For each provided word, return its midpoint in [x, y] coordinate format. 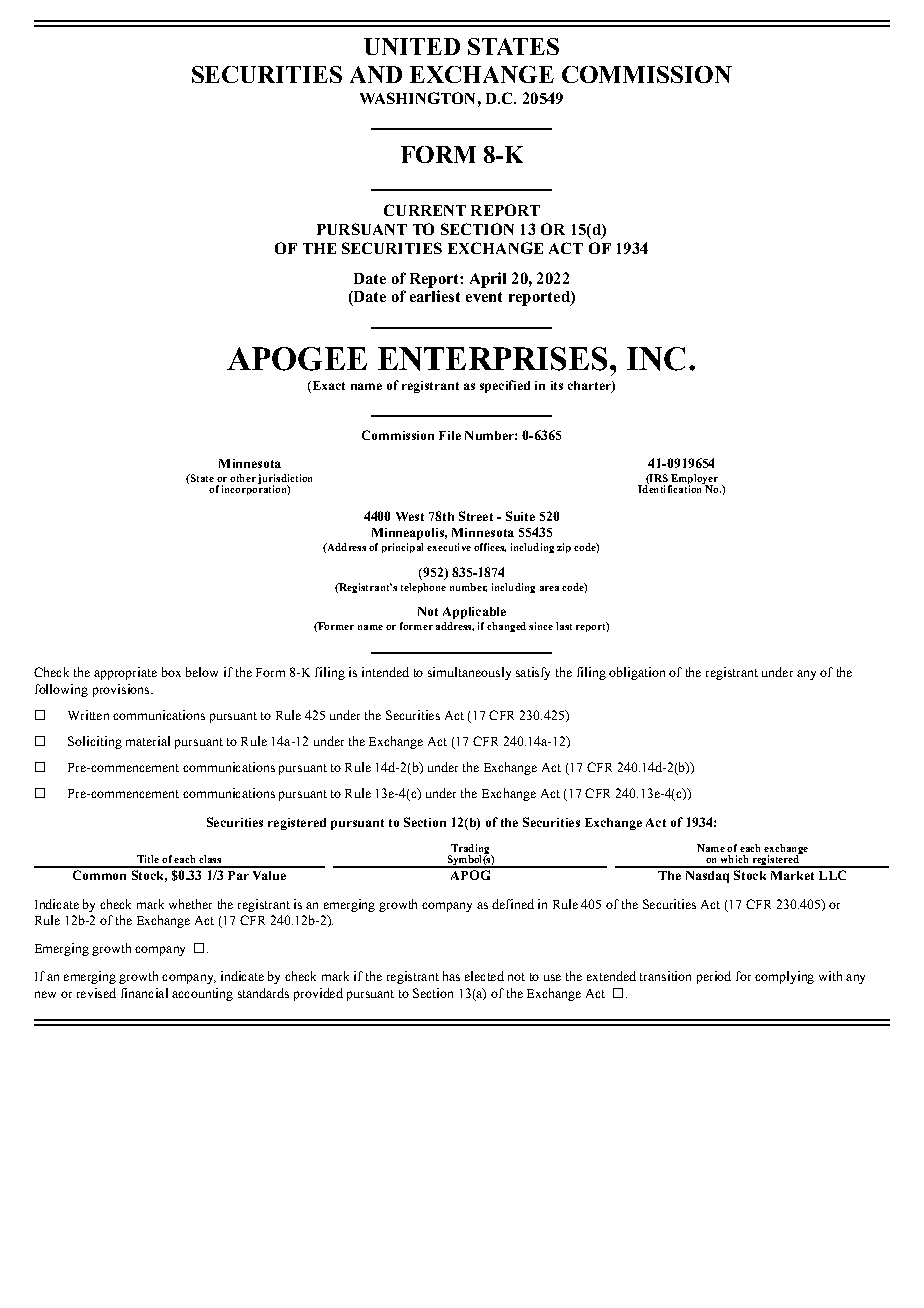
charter [590, 387]
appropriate [125, 673]
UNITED [412, 46]
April [488, 280]
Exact [327, 387]
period [714, 977]
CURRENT [425, 210]
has [451, 976]
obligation [637, 673]
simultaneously [469, 673]
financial [144, 993]
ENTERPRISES [494, 359]
